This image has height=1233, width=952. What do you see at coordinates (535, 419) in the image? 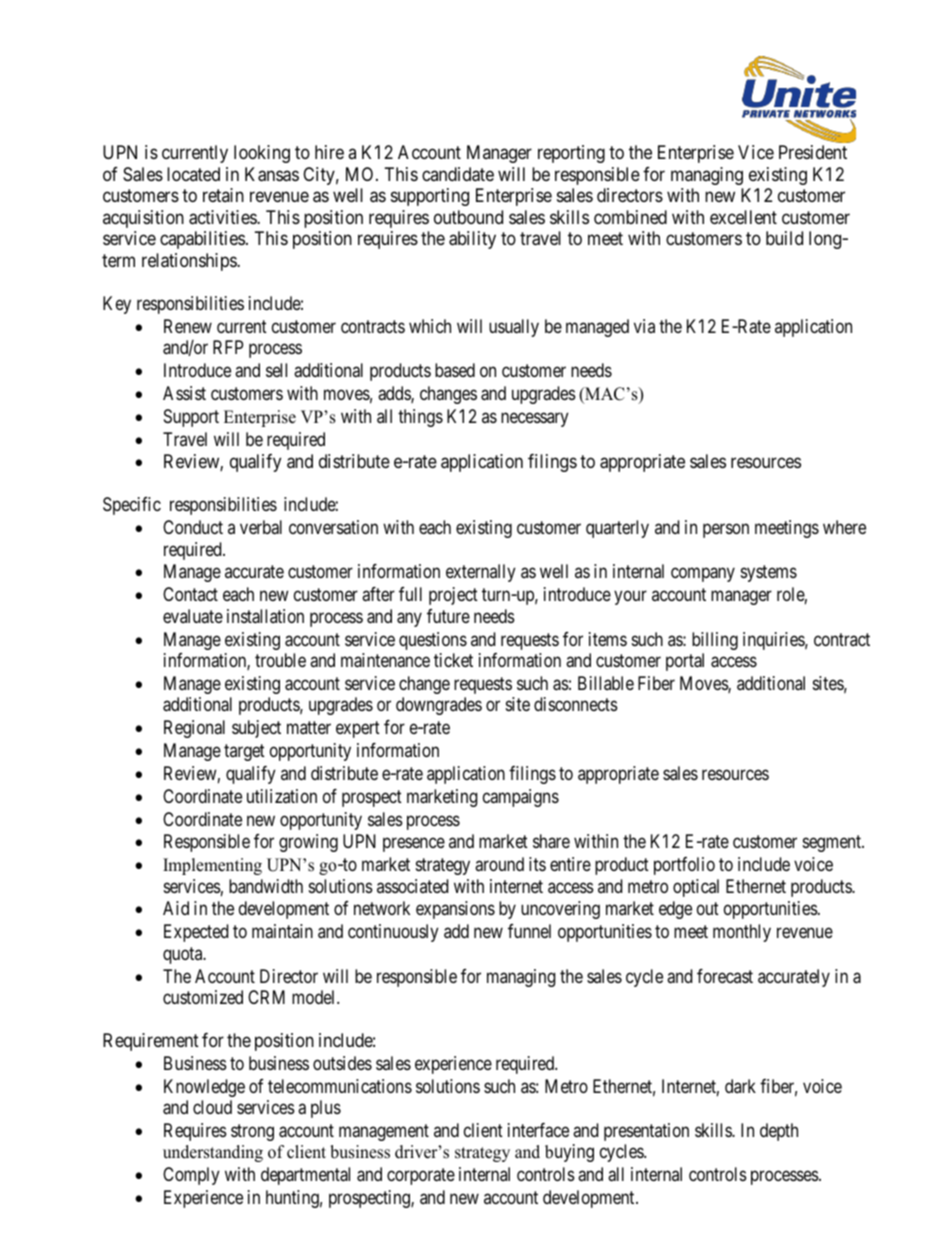
I see `necessary` at bounding box center [535, 419].
